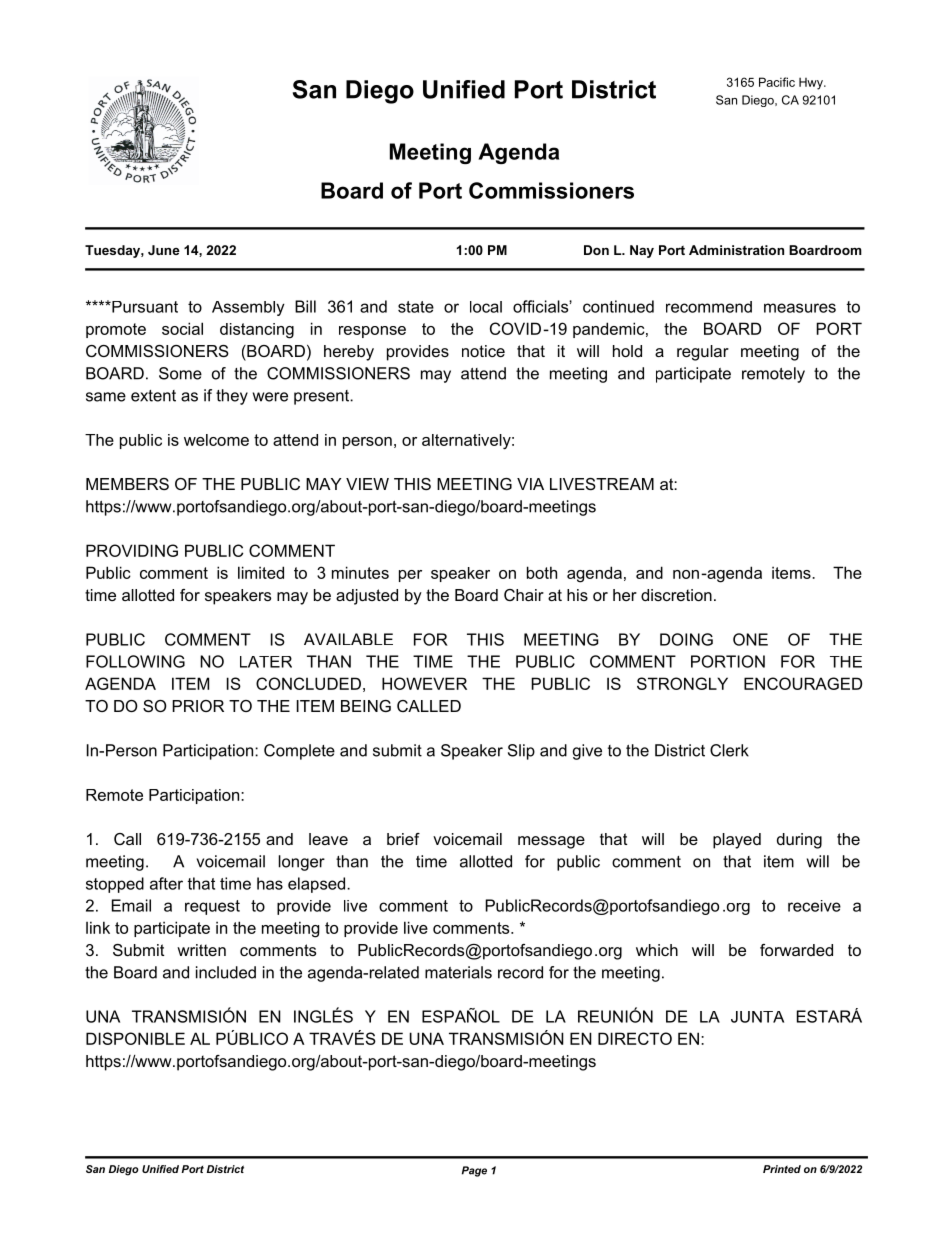 This image has height=1233, width=952. I want to click on DISPONIBLE, so click(135, 1038).
